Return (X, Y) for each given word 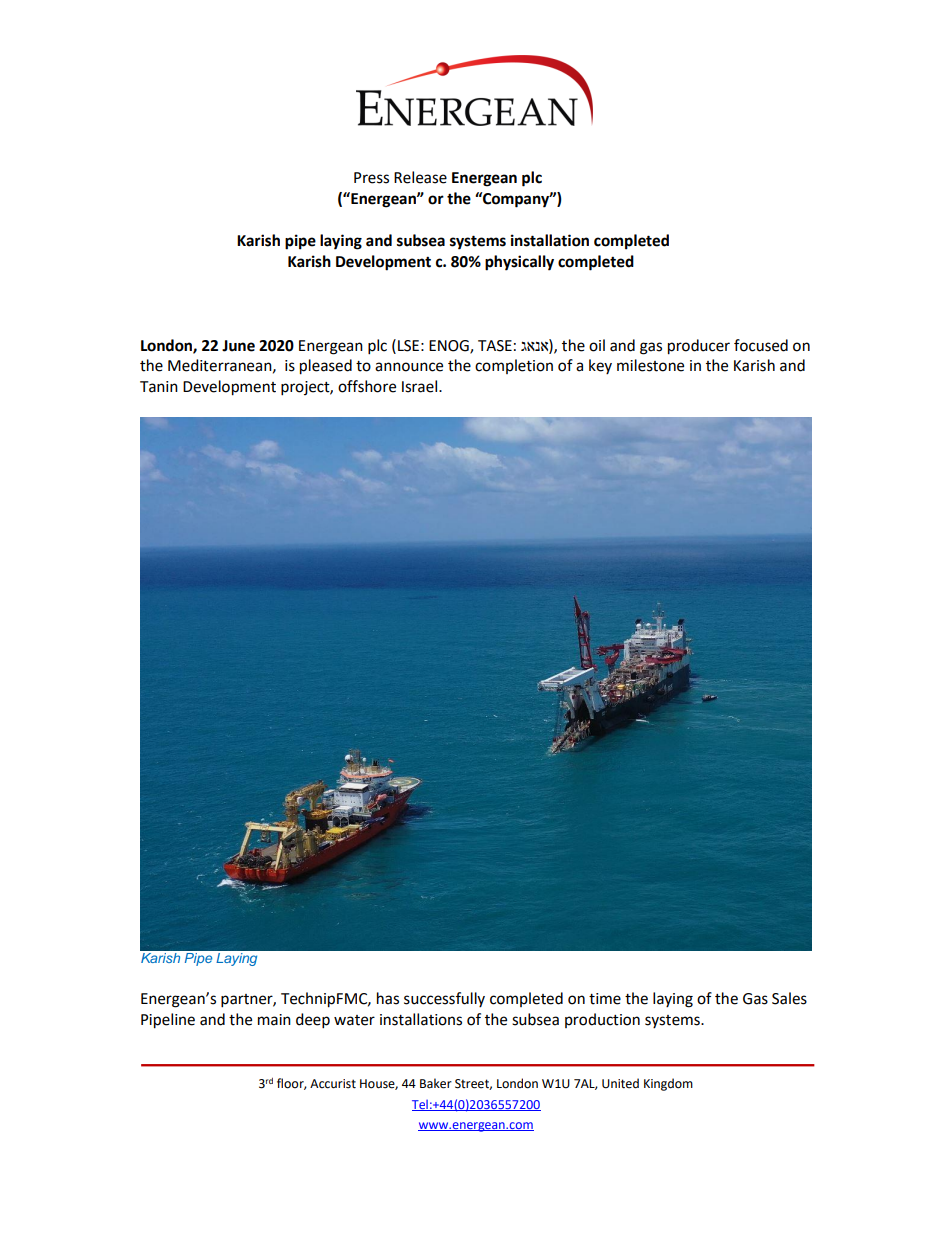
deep (313, 1021)
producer (699, 347)
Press (371, 178)
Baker (436, 1083)
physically (519, 263)
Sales (789, 998)
